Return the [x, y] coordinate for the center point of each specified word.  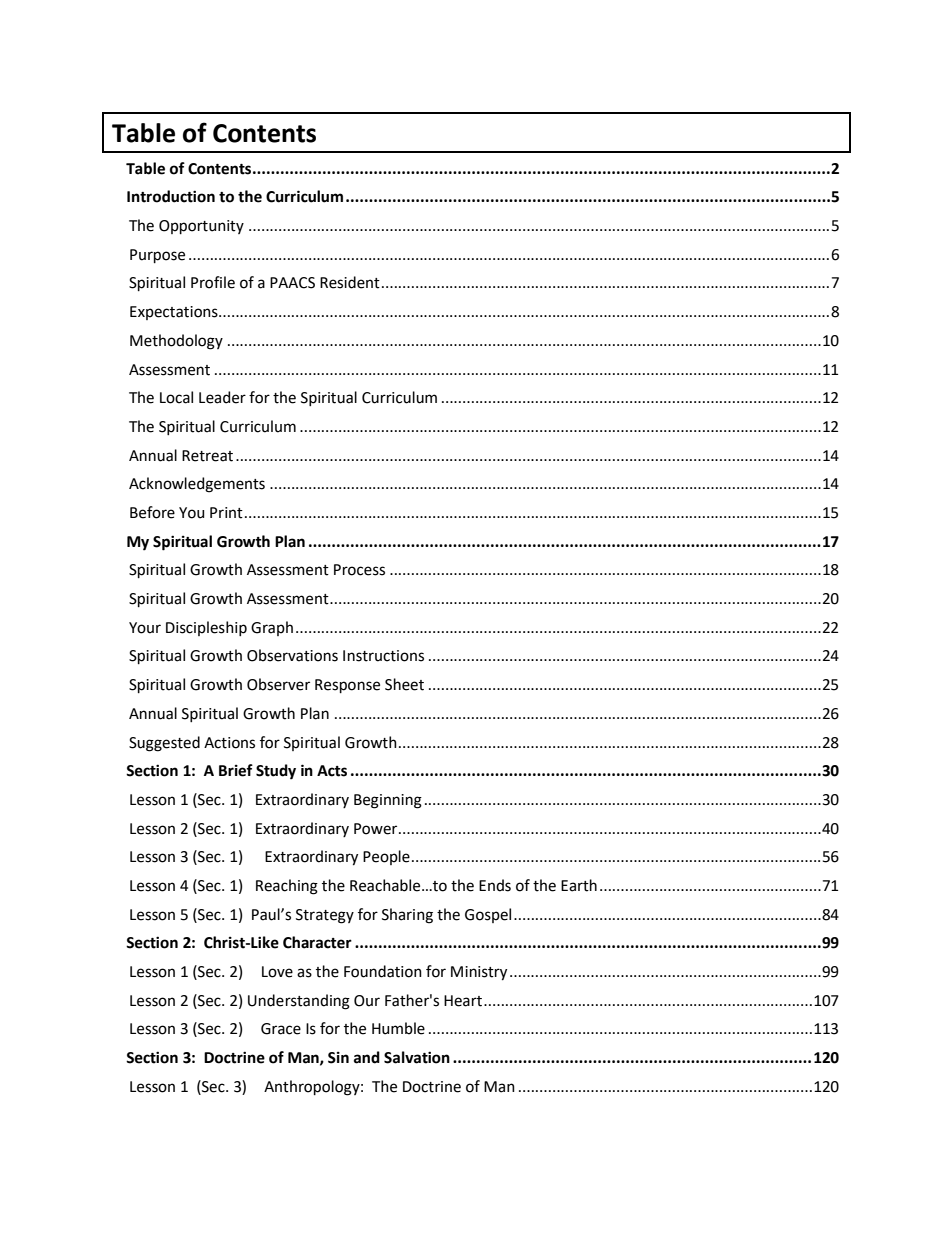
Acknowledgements [197, 485]
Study [276, 772]
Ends [495, 885]
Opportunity [201, 227]
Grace [281, 1029]
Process [359, 570]
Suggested [164, 744]
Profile [213, 282]
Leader [222, 397]
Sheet [404, 684]
